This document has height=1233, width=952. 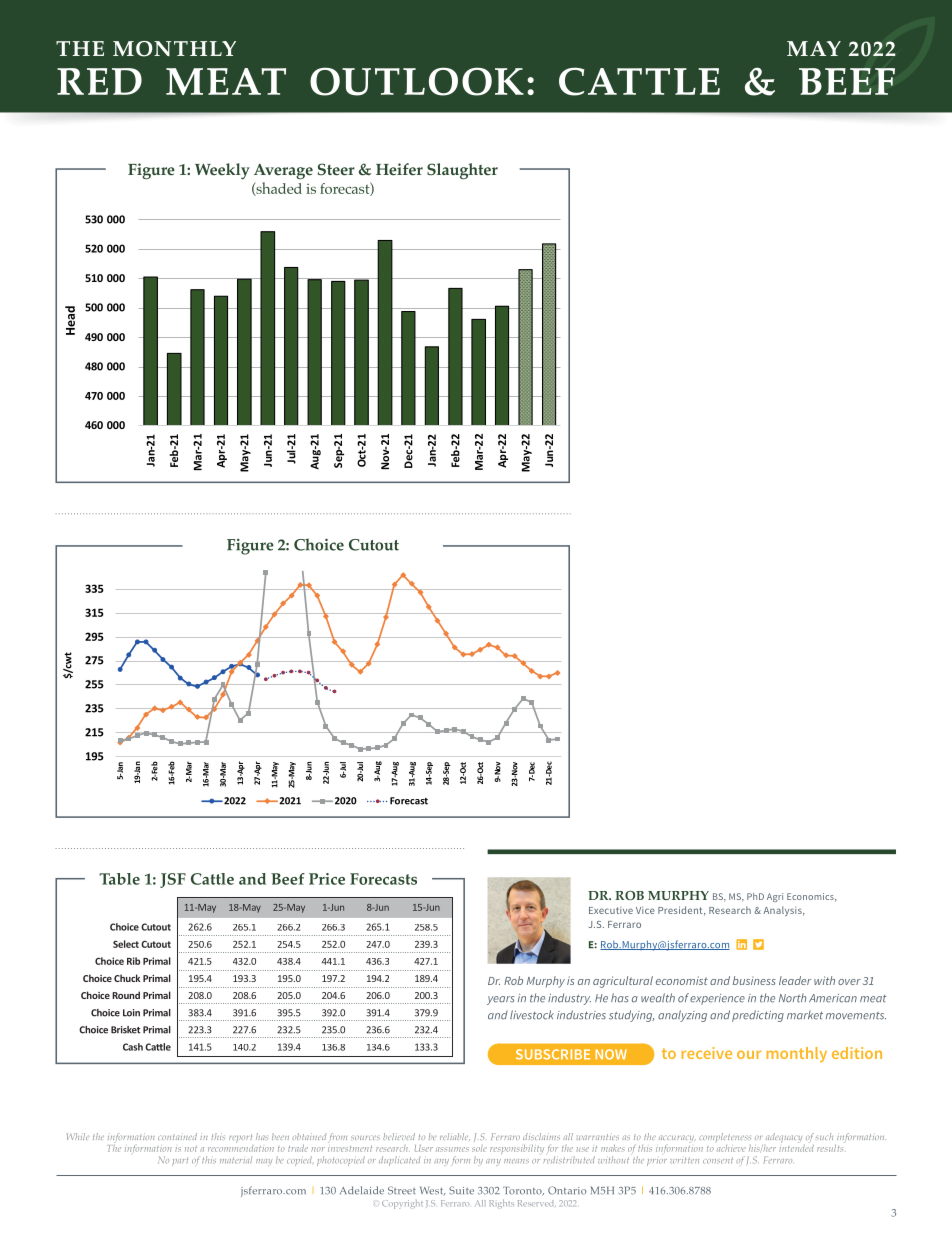 What do you see at coordinates (731, 1148) in the document?
I see `achieve` at bounding box center [731, 1148].
